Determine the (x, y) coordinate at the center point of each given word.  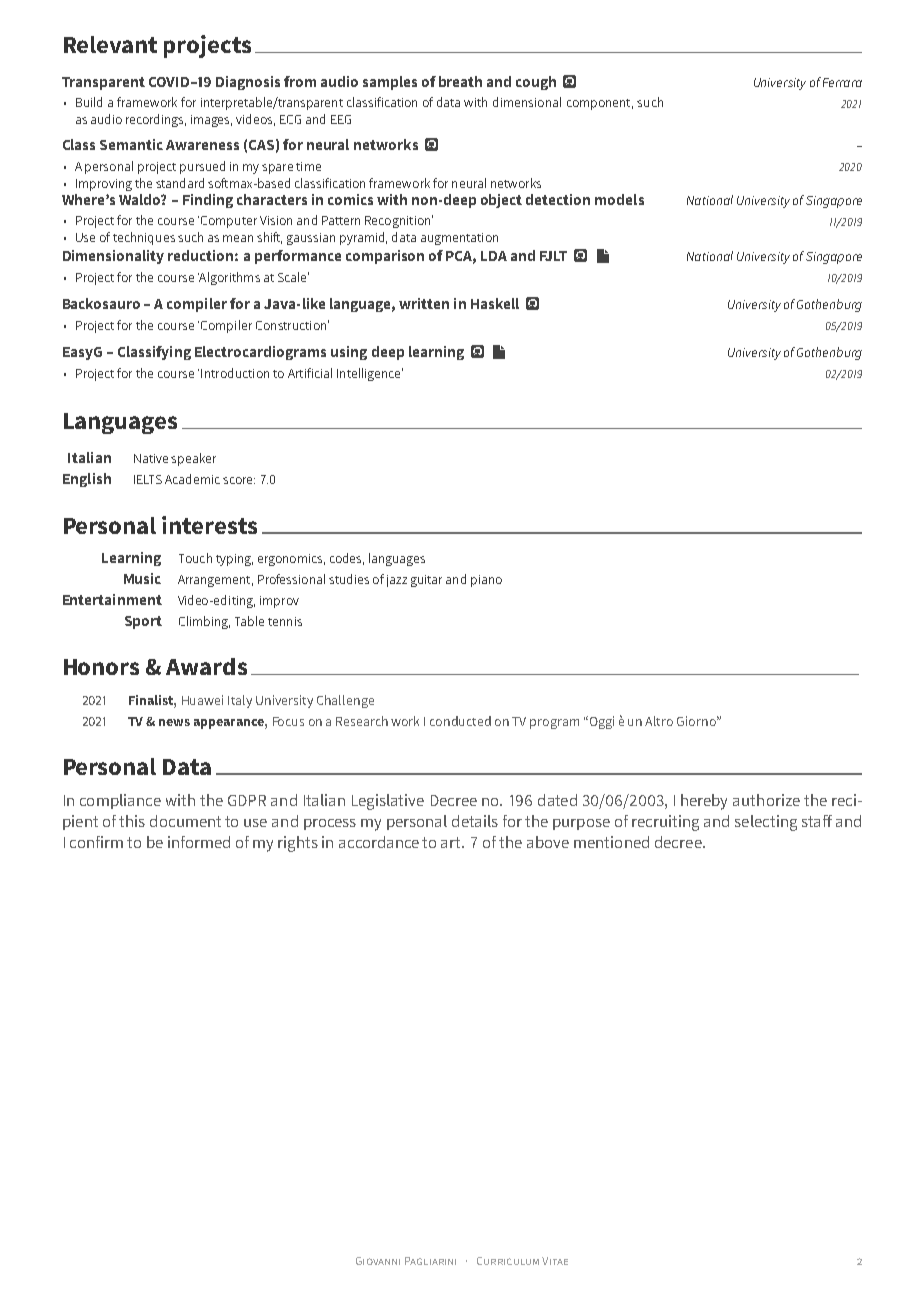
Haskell (495, 303)
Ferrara (842, 82)
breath (460, 81)
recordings (156, 120)
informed (199, 842)
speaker (193, 459)
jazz (397, 581)
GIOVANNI (378, 1261)
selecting (766, 823)
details (475, 821)
